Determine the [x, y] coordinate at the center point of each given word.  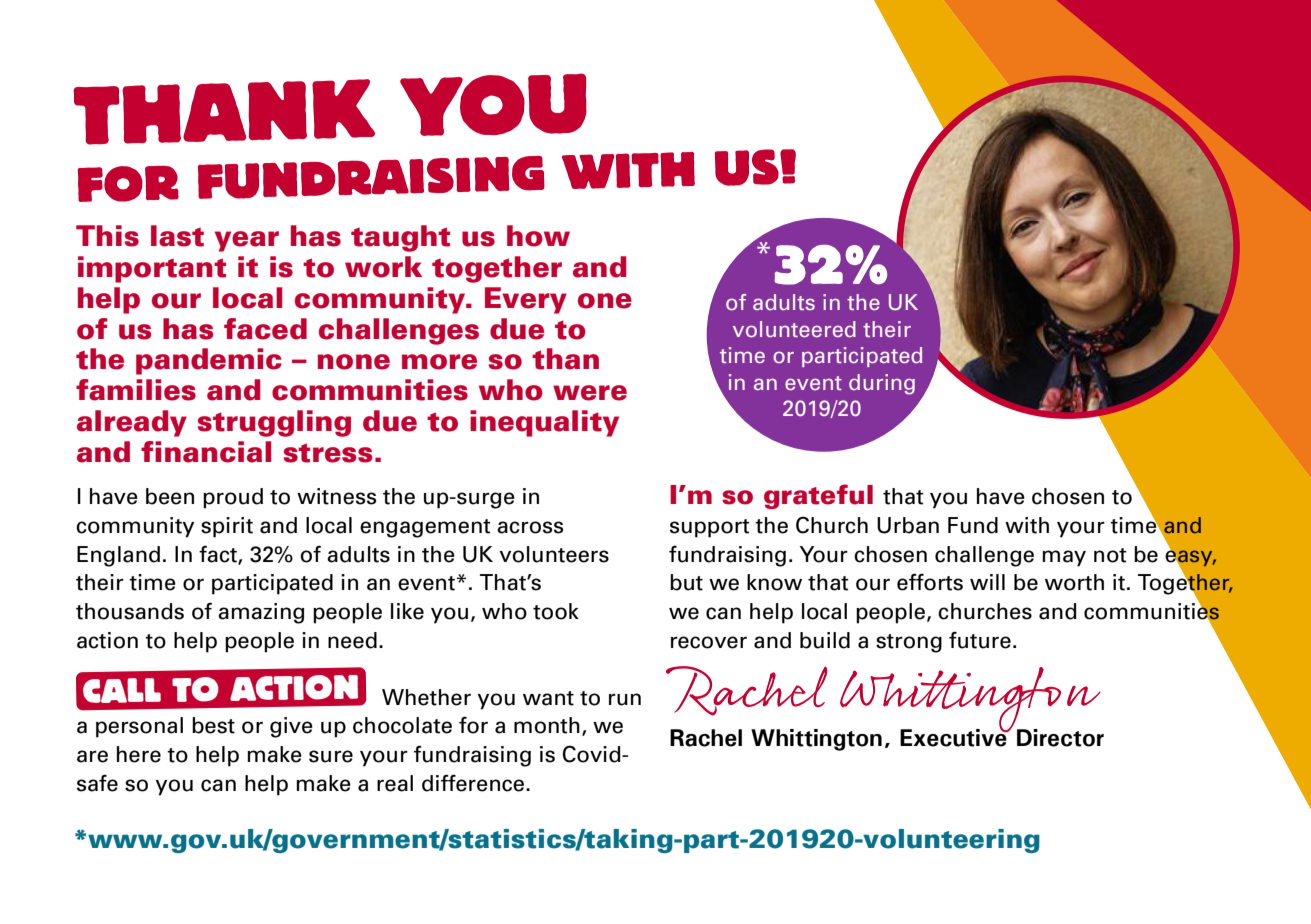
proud [233, 498]
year [247, 241]
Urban [908, 525]
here [139, 754]
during [882, 384]
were [590, 393]
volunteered [794, 329]
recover [709, 642]
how [538, 236]
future [980, 640]
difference [474, 783]
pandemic [209, 361]
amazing [261, 613]
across [530, 527]
